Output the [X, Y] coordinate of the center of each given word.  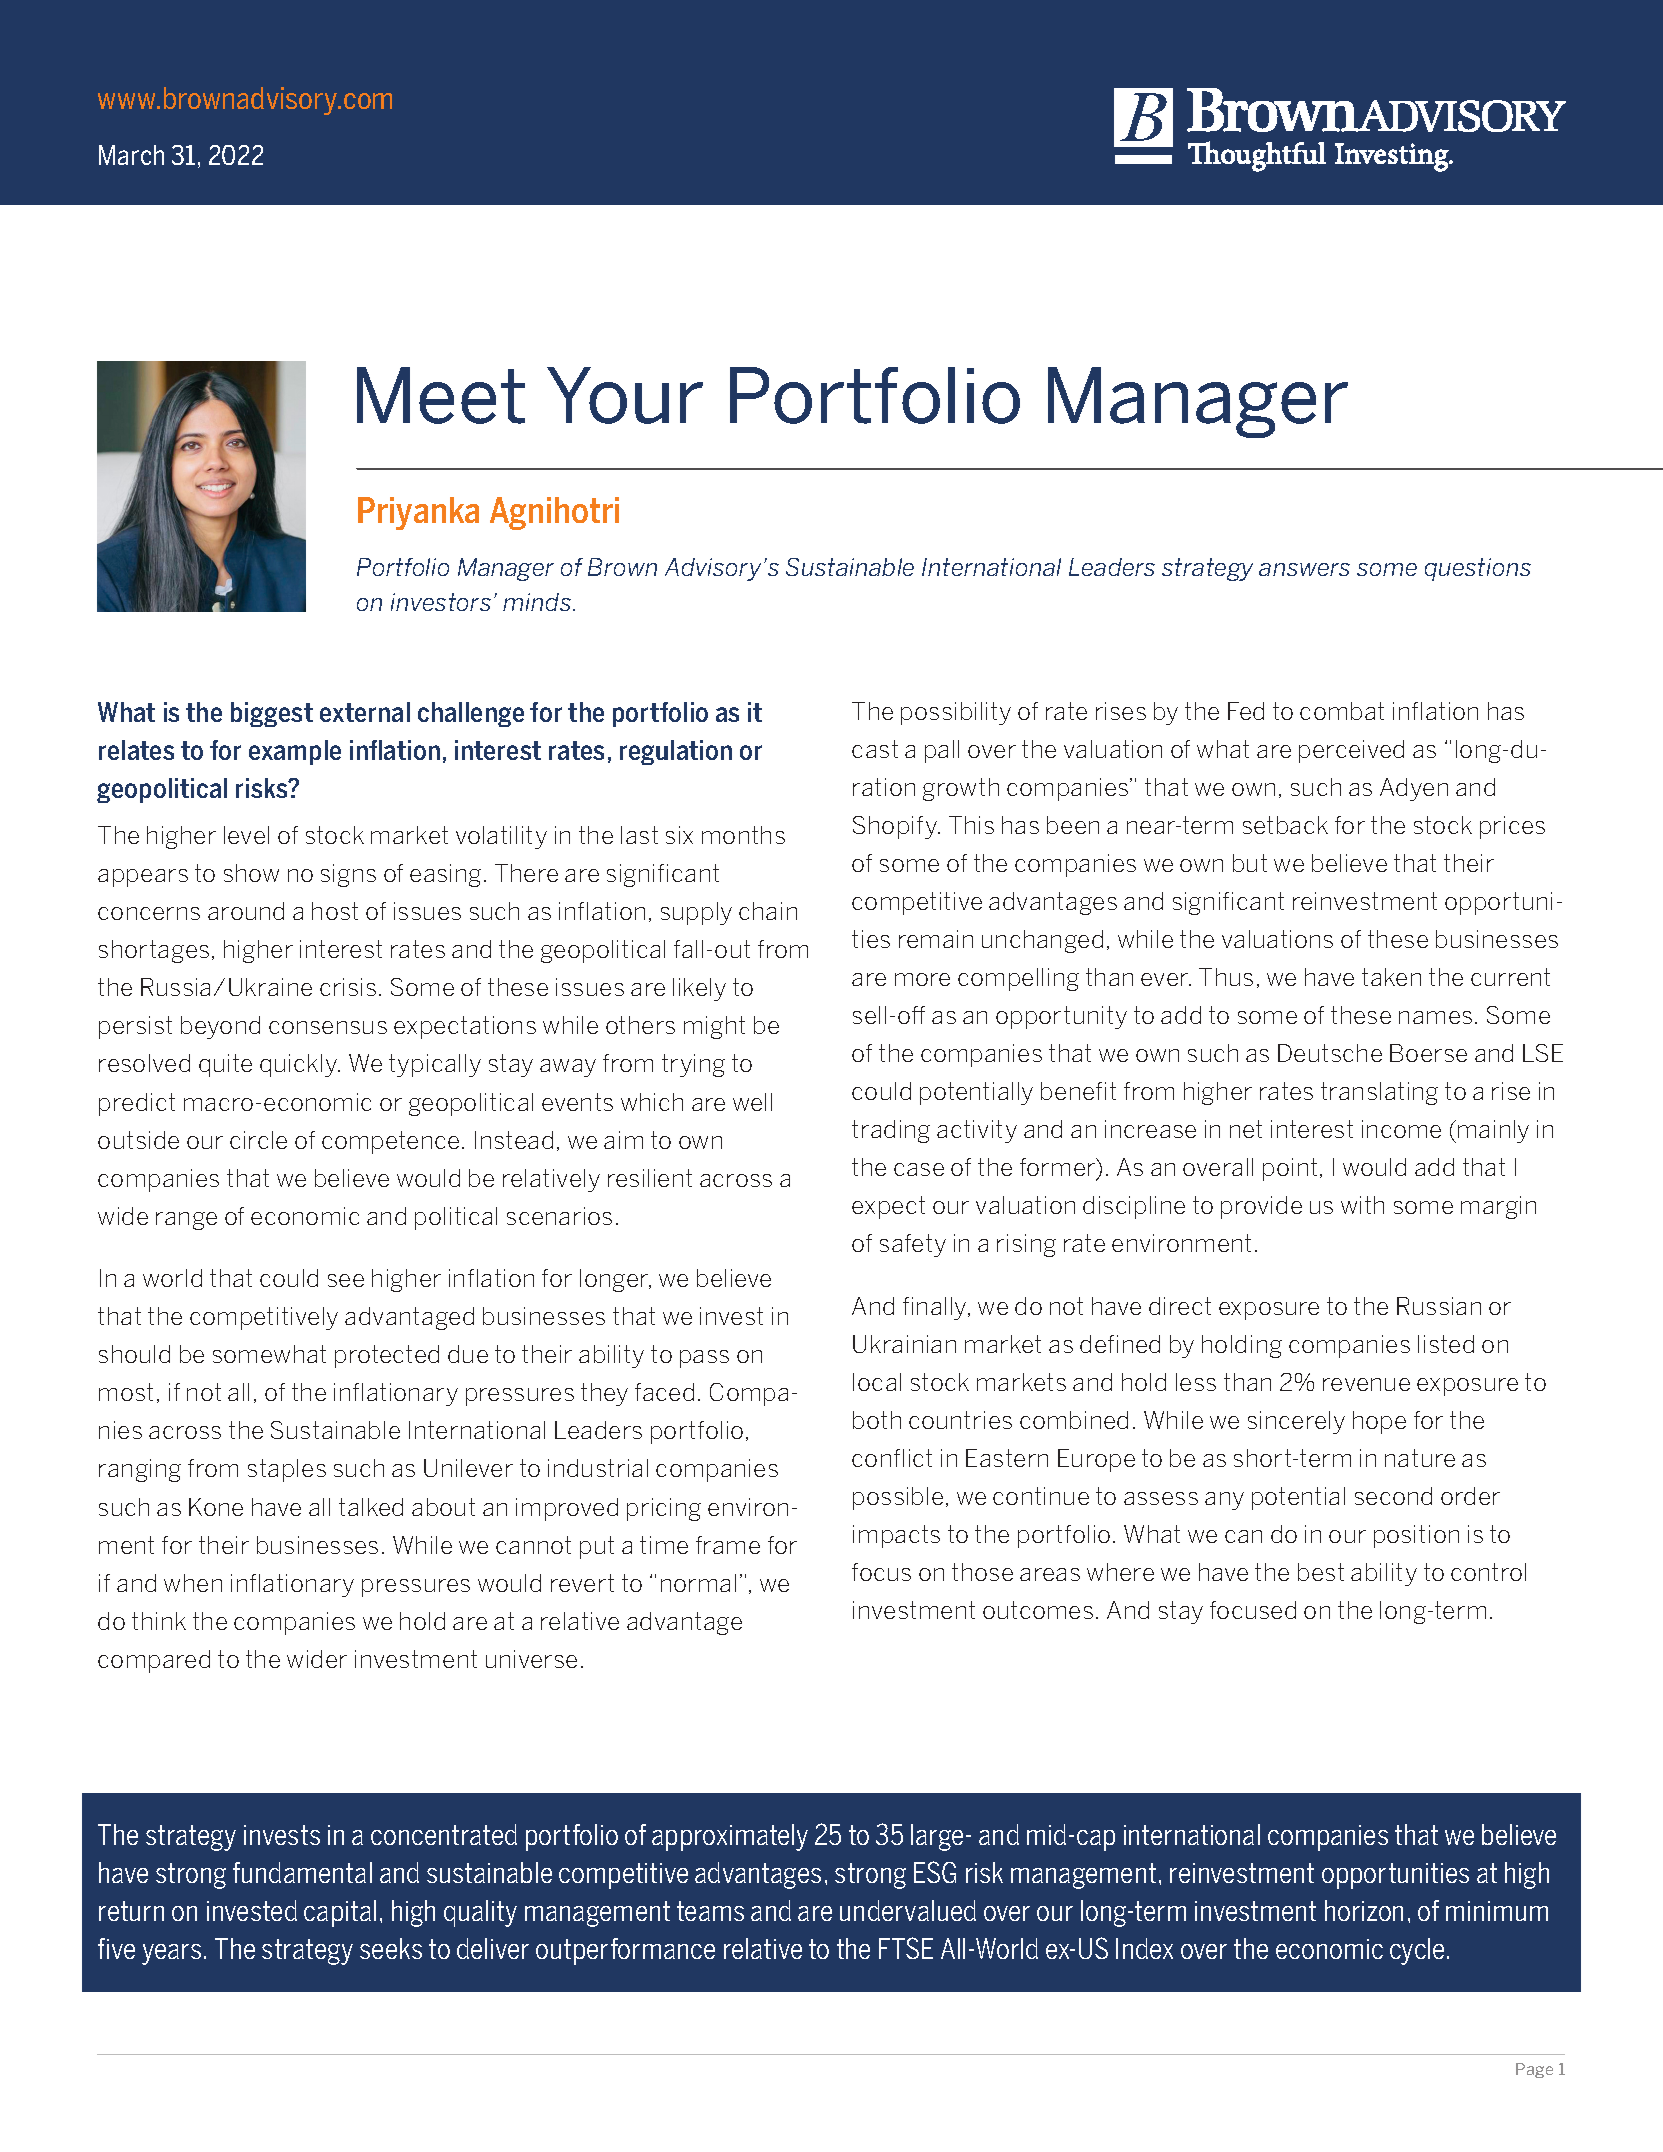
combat [1342, 711]
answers [1304, 569]
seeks [391, 1948]
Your [625, 395]
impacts [896, 1536]
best [1321, 1572]
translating [1379, 1093]
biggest [272, 714]
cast [875, 749]
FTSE [906, 1948]
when [193, 1583]
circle [258, 1140]
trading [891, 1131]
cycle [1417, 1951]
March [131, 155]
